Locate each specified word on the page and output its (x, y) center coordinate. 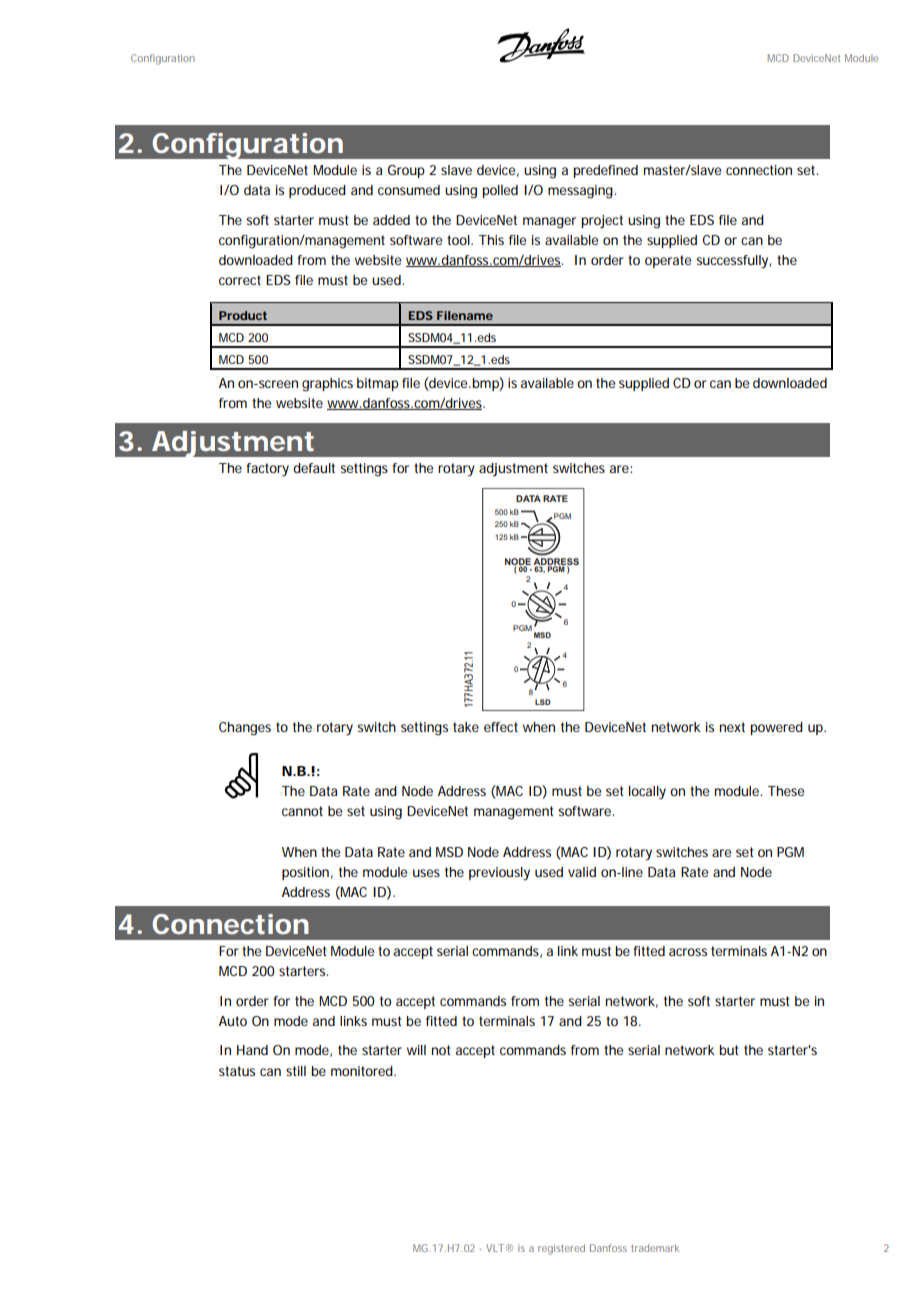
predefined (605, 171)
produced (317, 191)
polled (500, 191)
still (296, 1071)
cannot (302, 811)
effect (501, 727)
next (732, 727)
